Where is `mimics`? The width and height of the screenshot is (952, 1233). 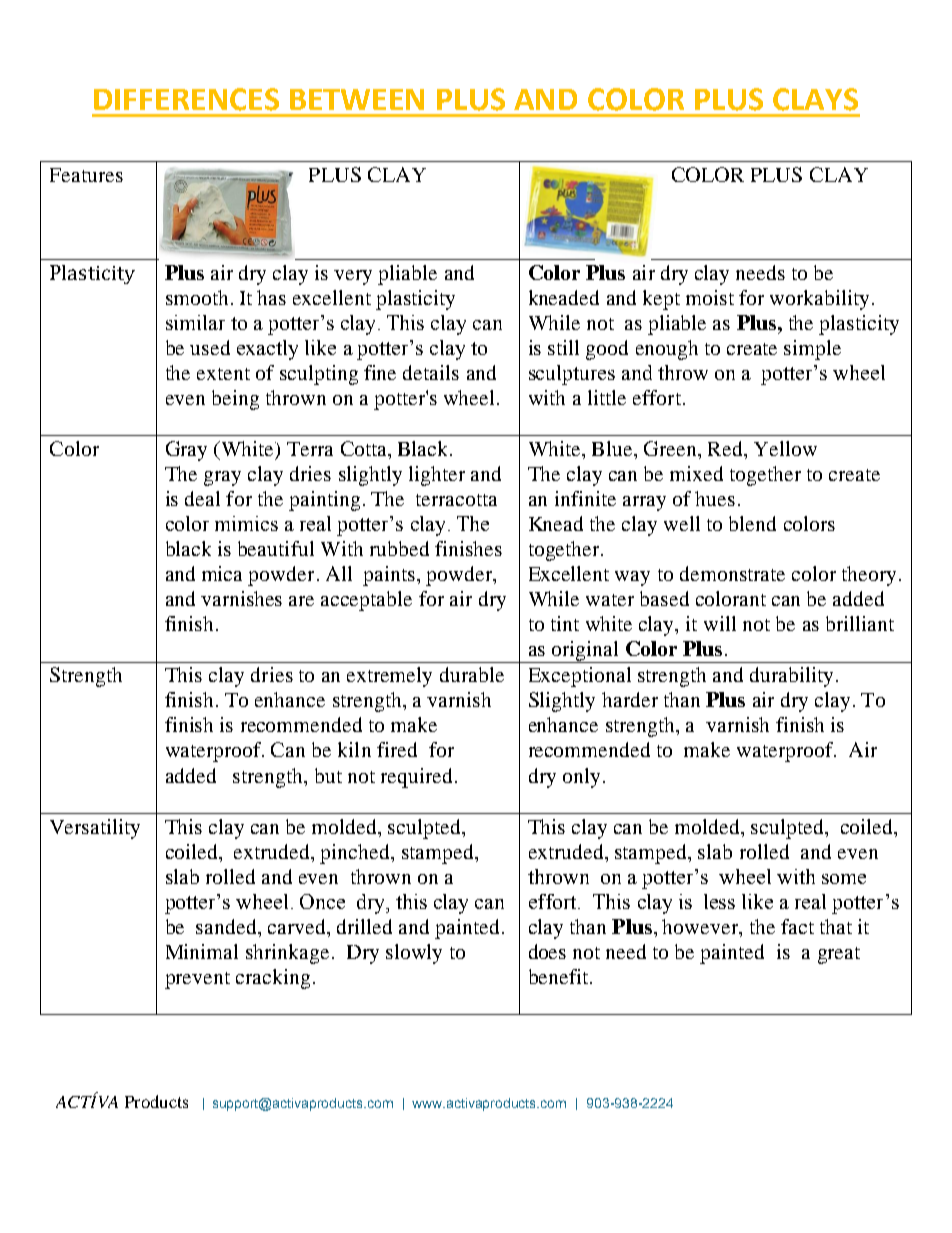
mimics is located at coordinates (246, 523).
